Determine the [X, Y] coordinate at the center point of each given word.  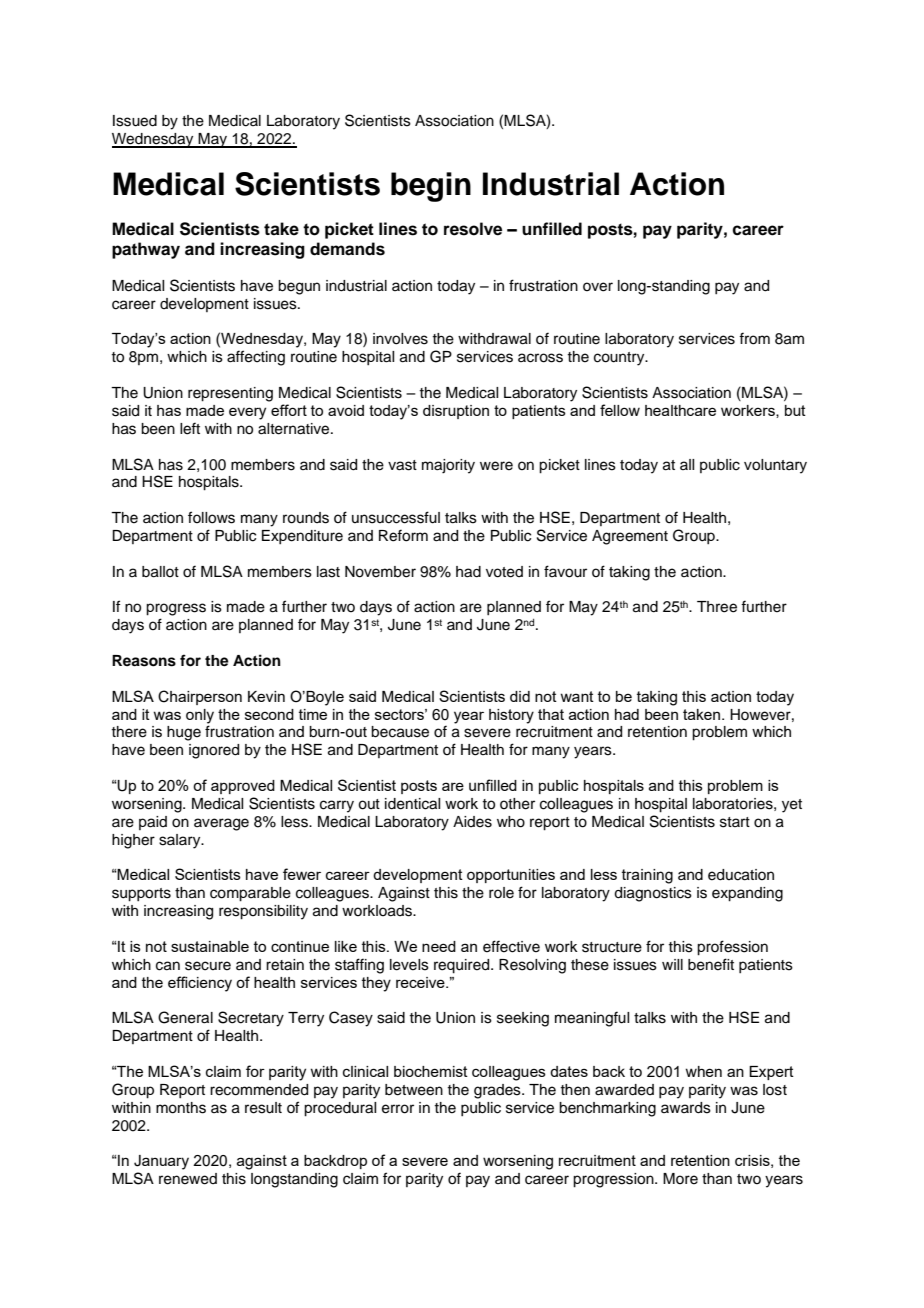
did [520, 696]
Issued [135, 121]
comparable [250, 894]
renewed [188, 1179]
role [501, 893]
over [598, 287]
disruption [456, 412]
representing [230, 394]
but [795, 410]
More [680, 1179]
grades [498, 1091]
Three [717, 607]
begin [431, 187]
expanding [747, 894]
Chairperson [200, 697]
